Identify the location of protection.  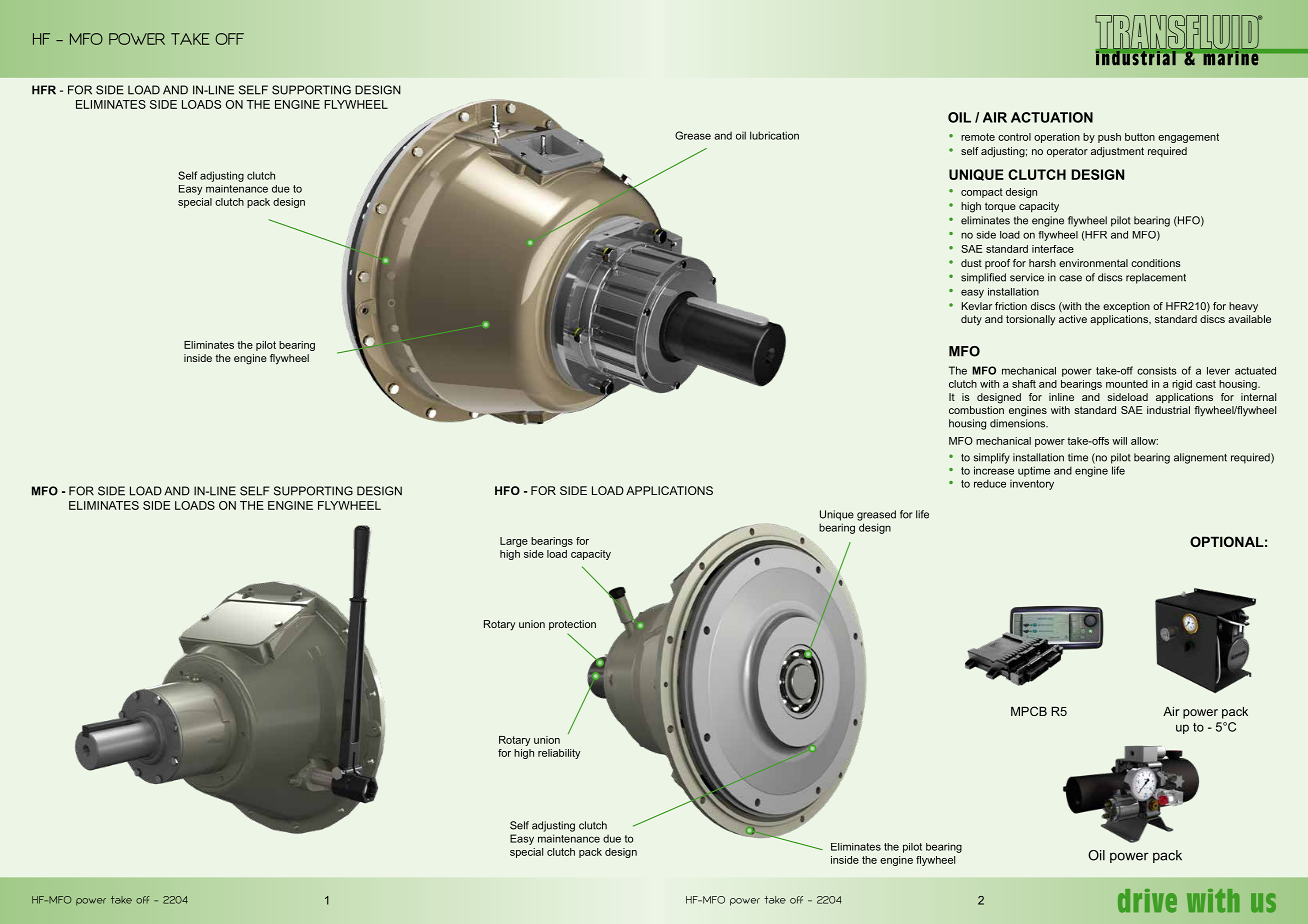
(572, 625).
